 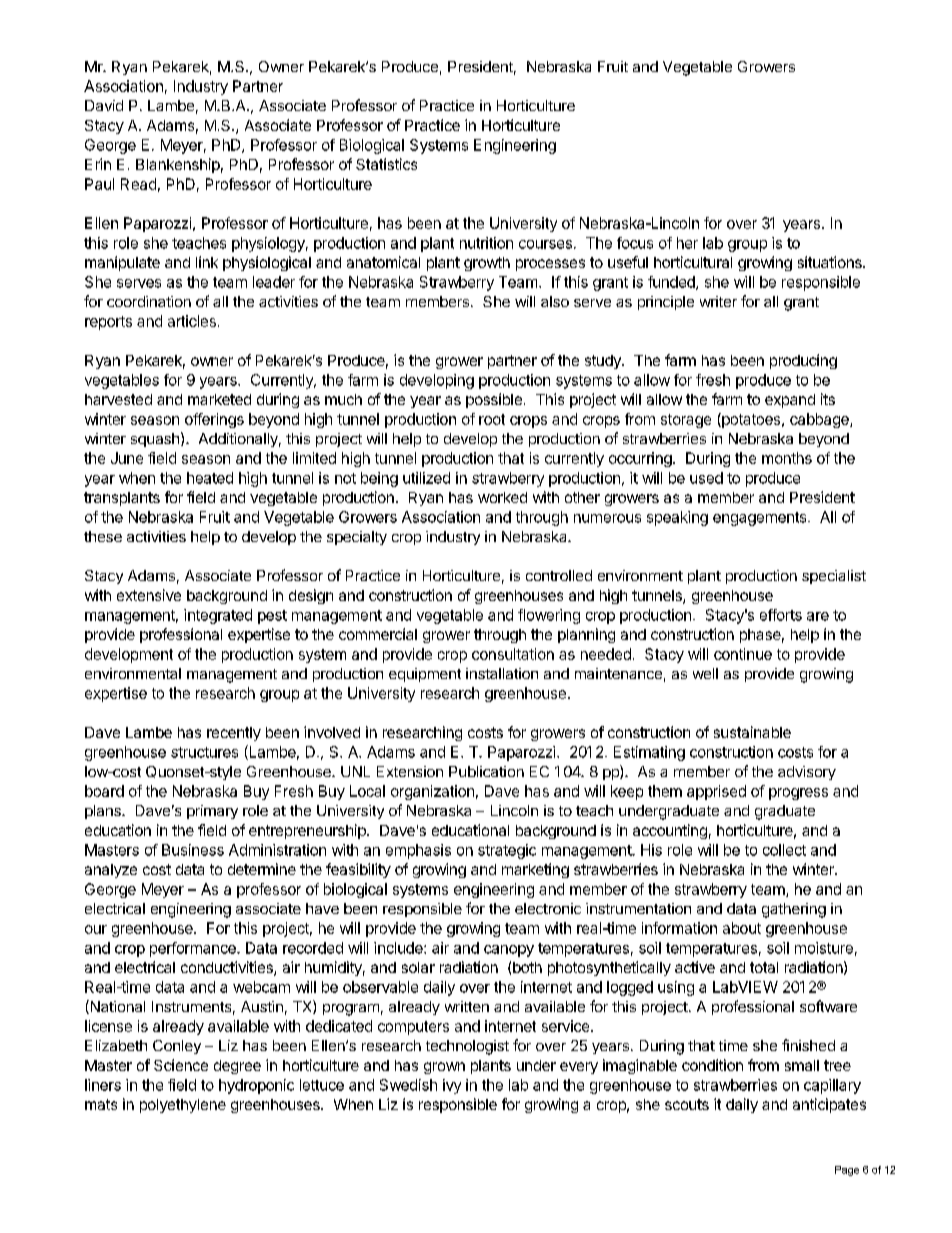 What do you see at coordinates (693, 262) in the screenshot?
I see `horticultural` at bounding box center [693, 262].
